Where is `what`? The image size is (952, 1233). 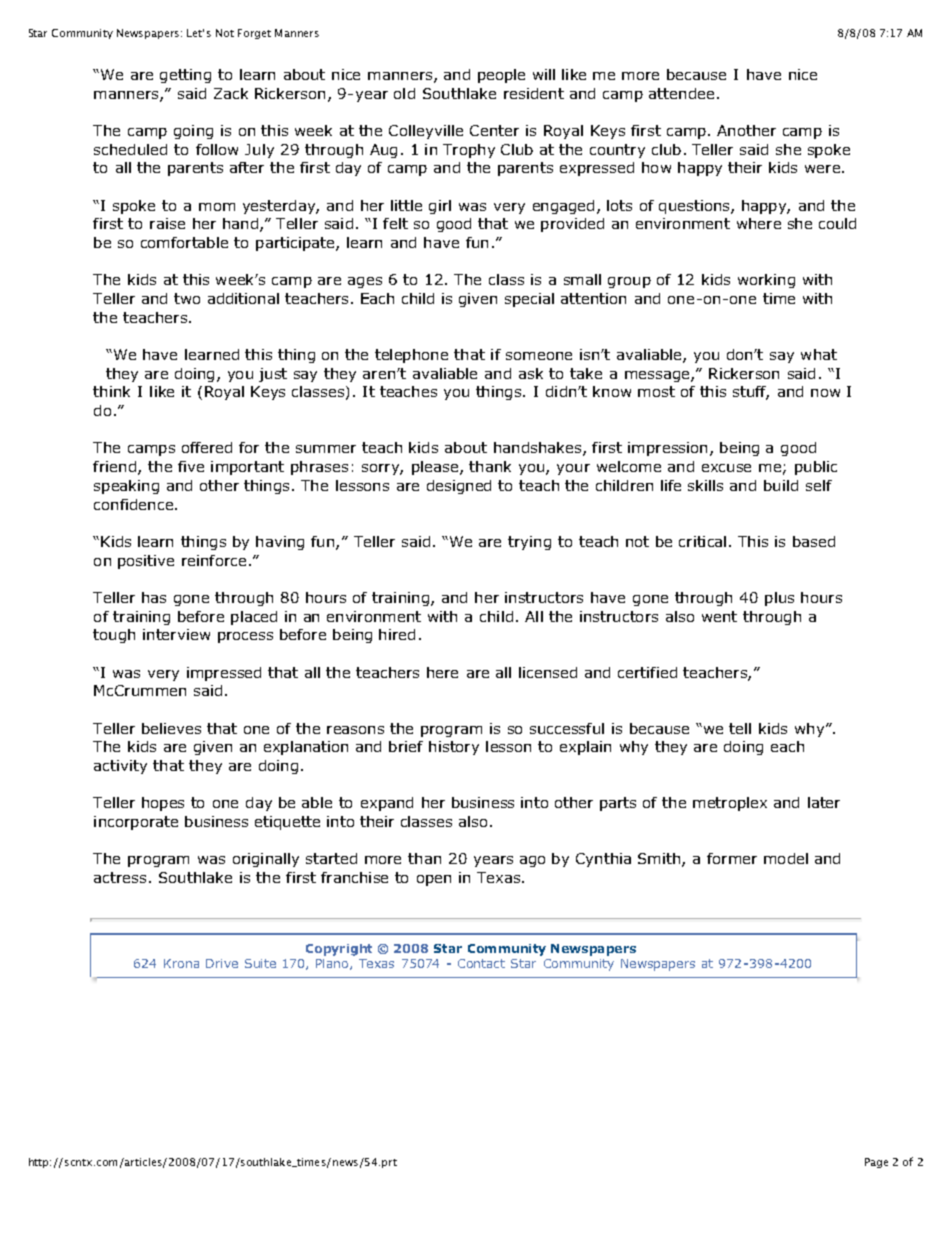
what is located at coordinates (819, 354).
